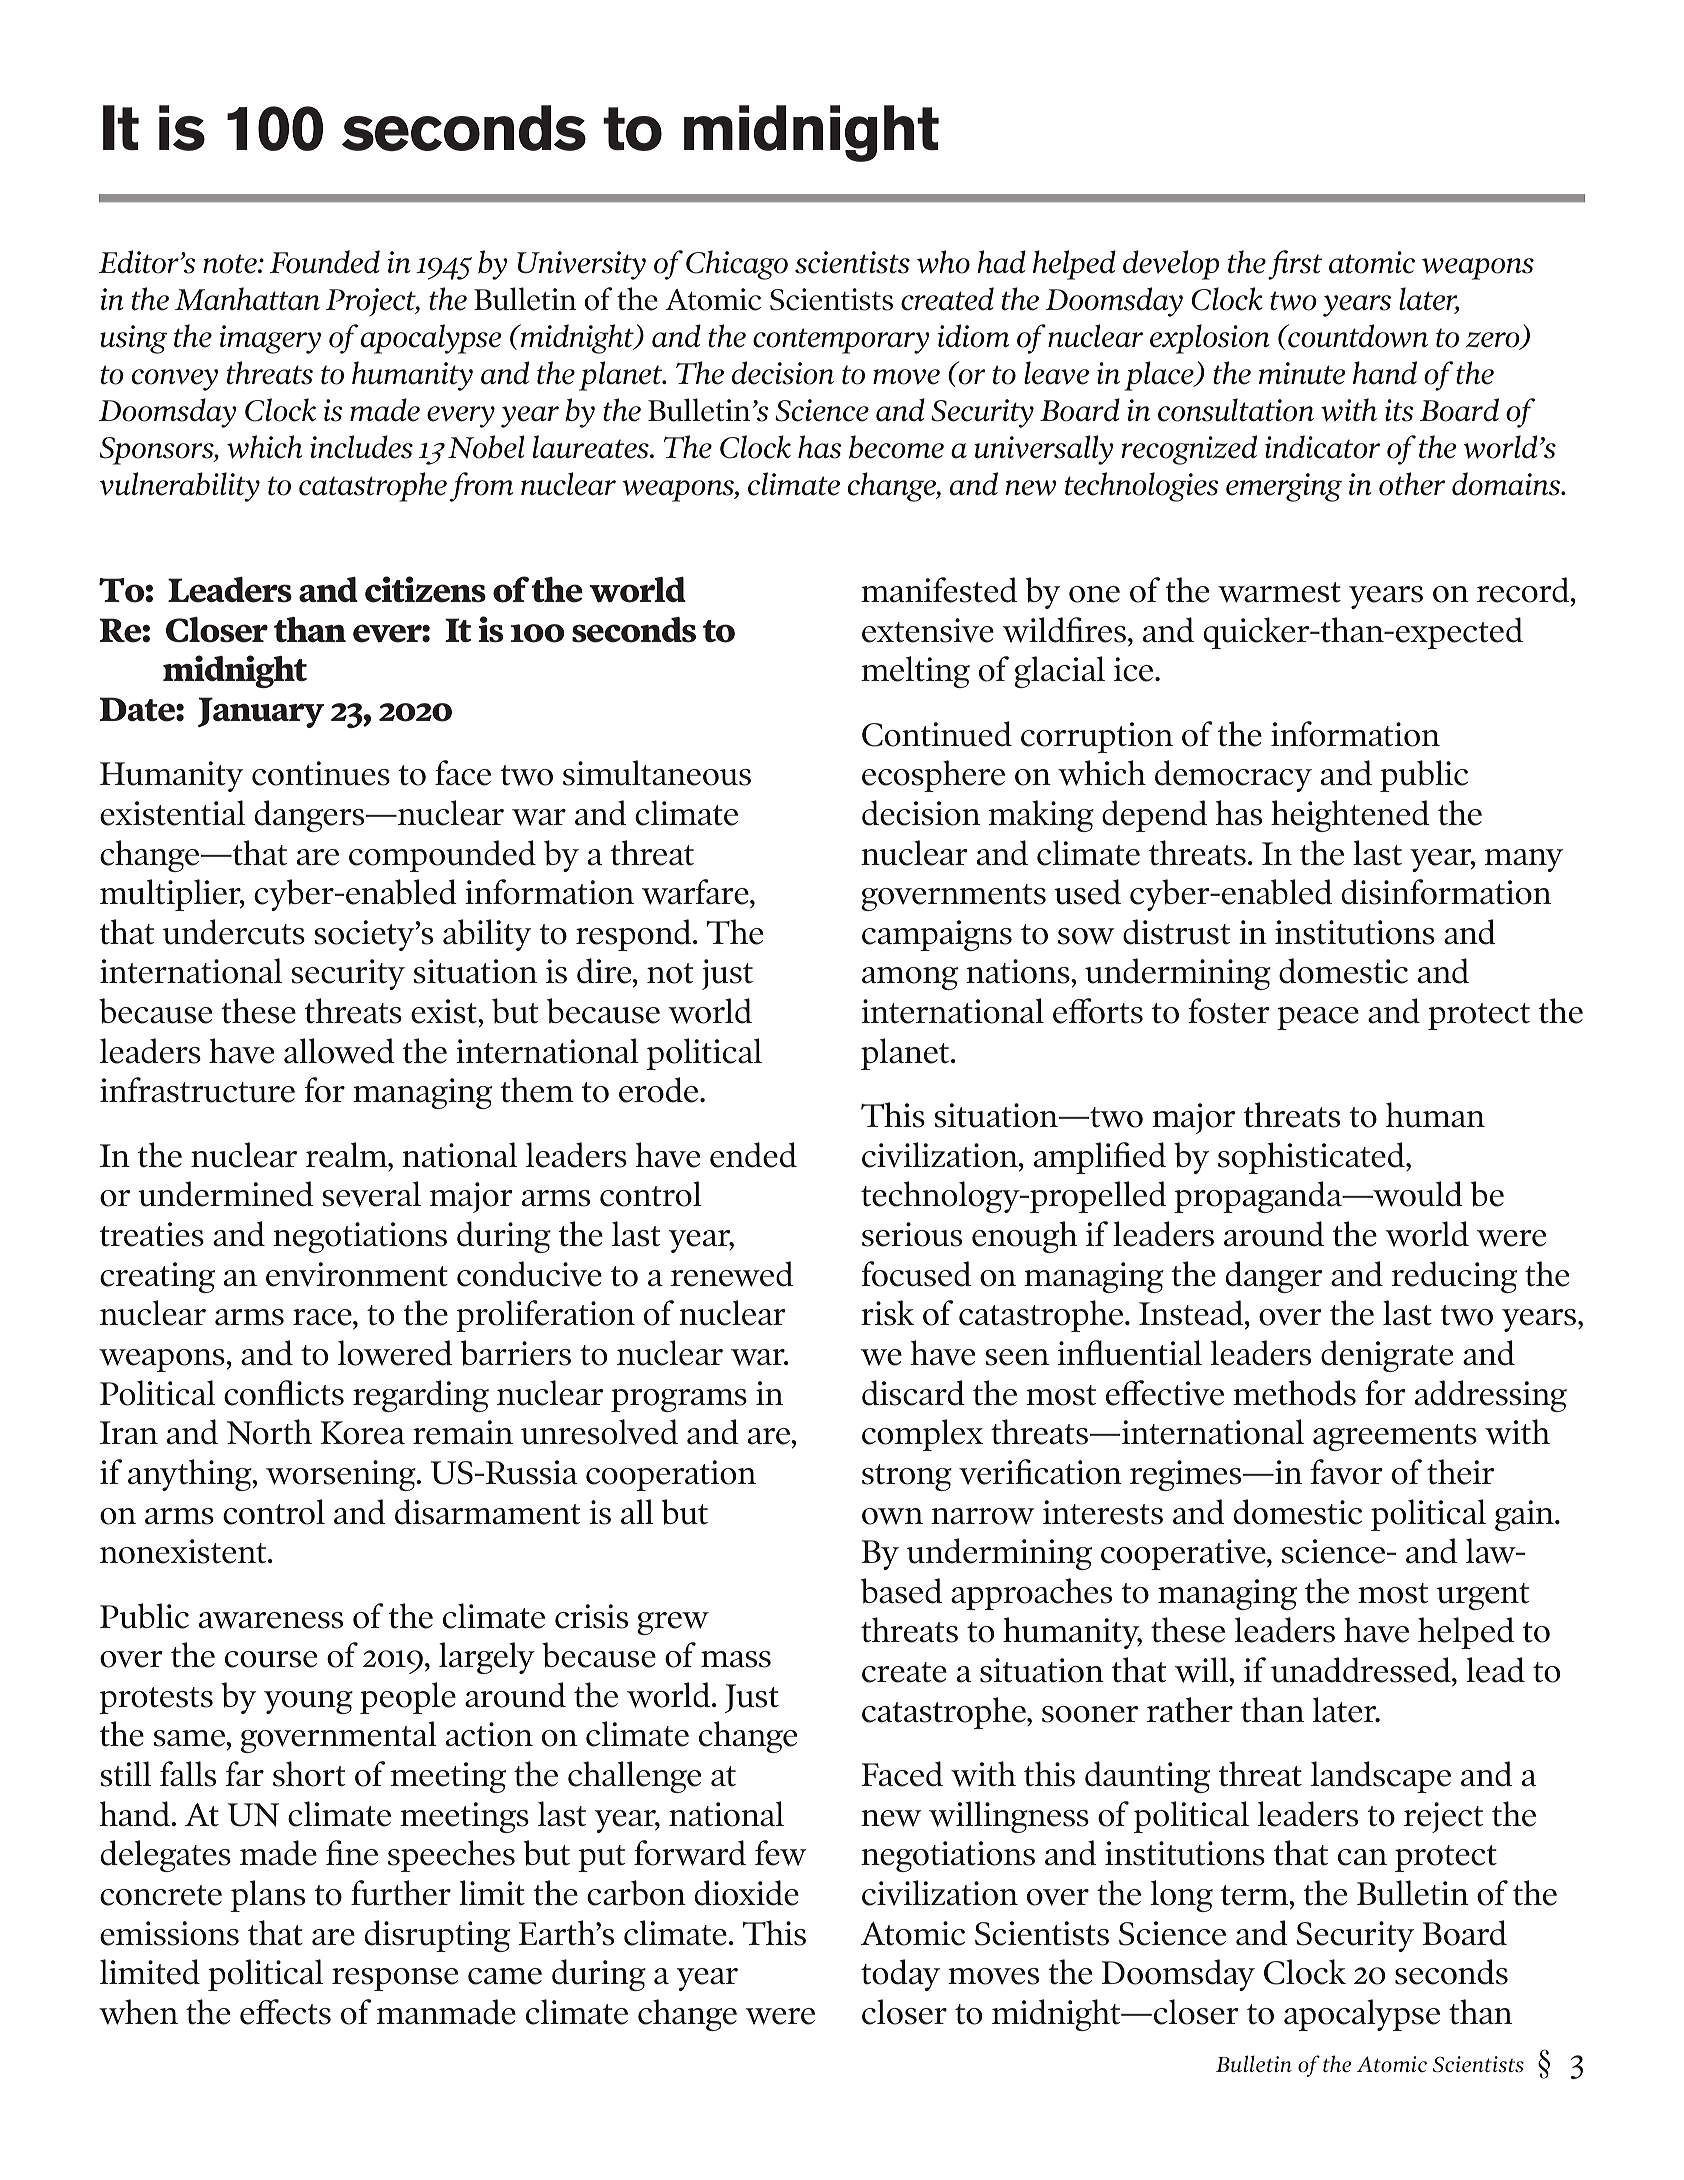 Image resolution: width=1684 pixels, height=2180 pixels. What do you see at coordinates (225, 1194) in the screenshot?
I see `undermined` at bounding box center [225, 1194].
